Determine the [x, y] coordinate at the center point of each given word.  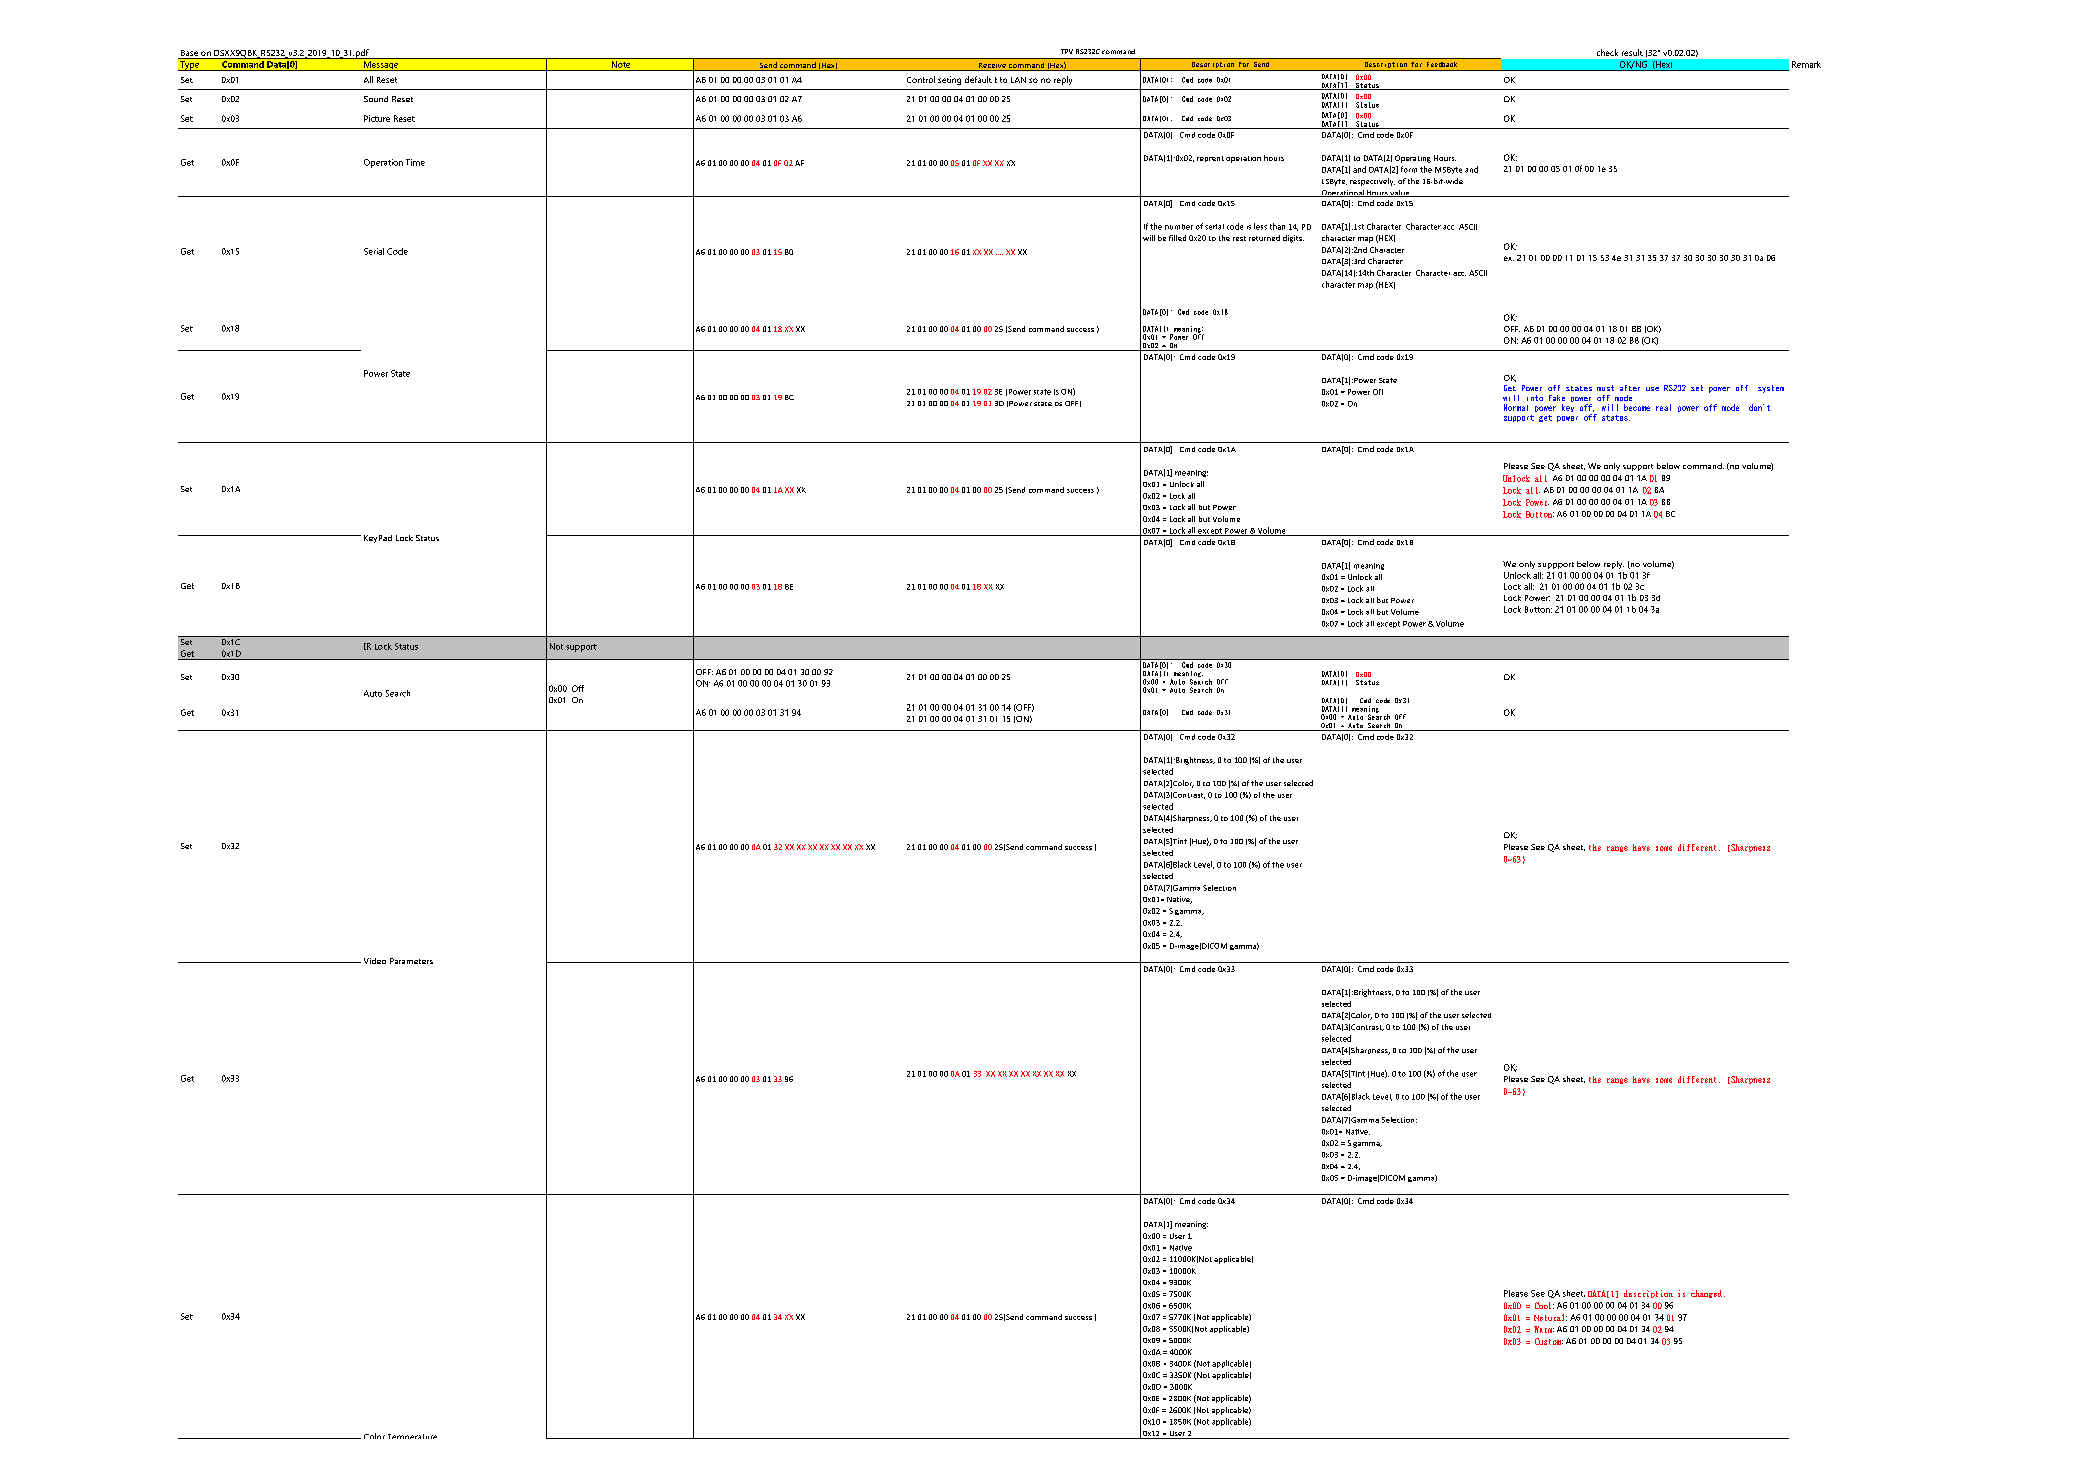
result [1632, 52]
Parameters [411, 961]
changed [1706, 1294]
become [1637, 407]
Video [375, 961]
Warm [1544, 1329]
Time [415, 162]
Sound [376, 99]
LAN [1018, 80]
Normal [1516, 407]
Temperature [412, 1436]
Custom [1549, 1341]
